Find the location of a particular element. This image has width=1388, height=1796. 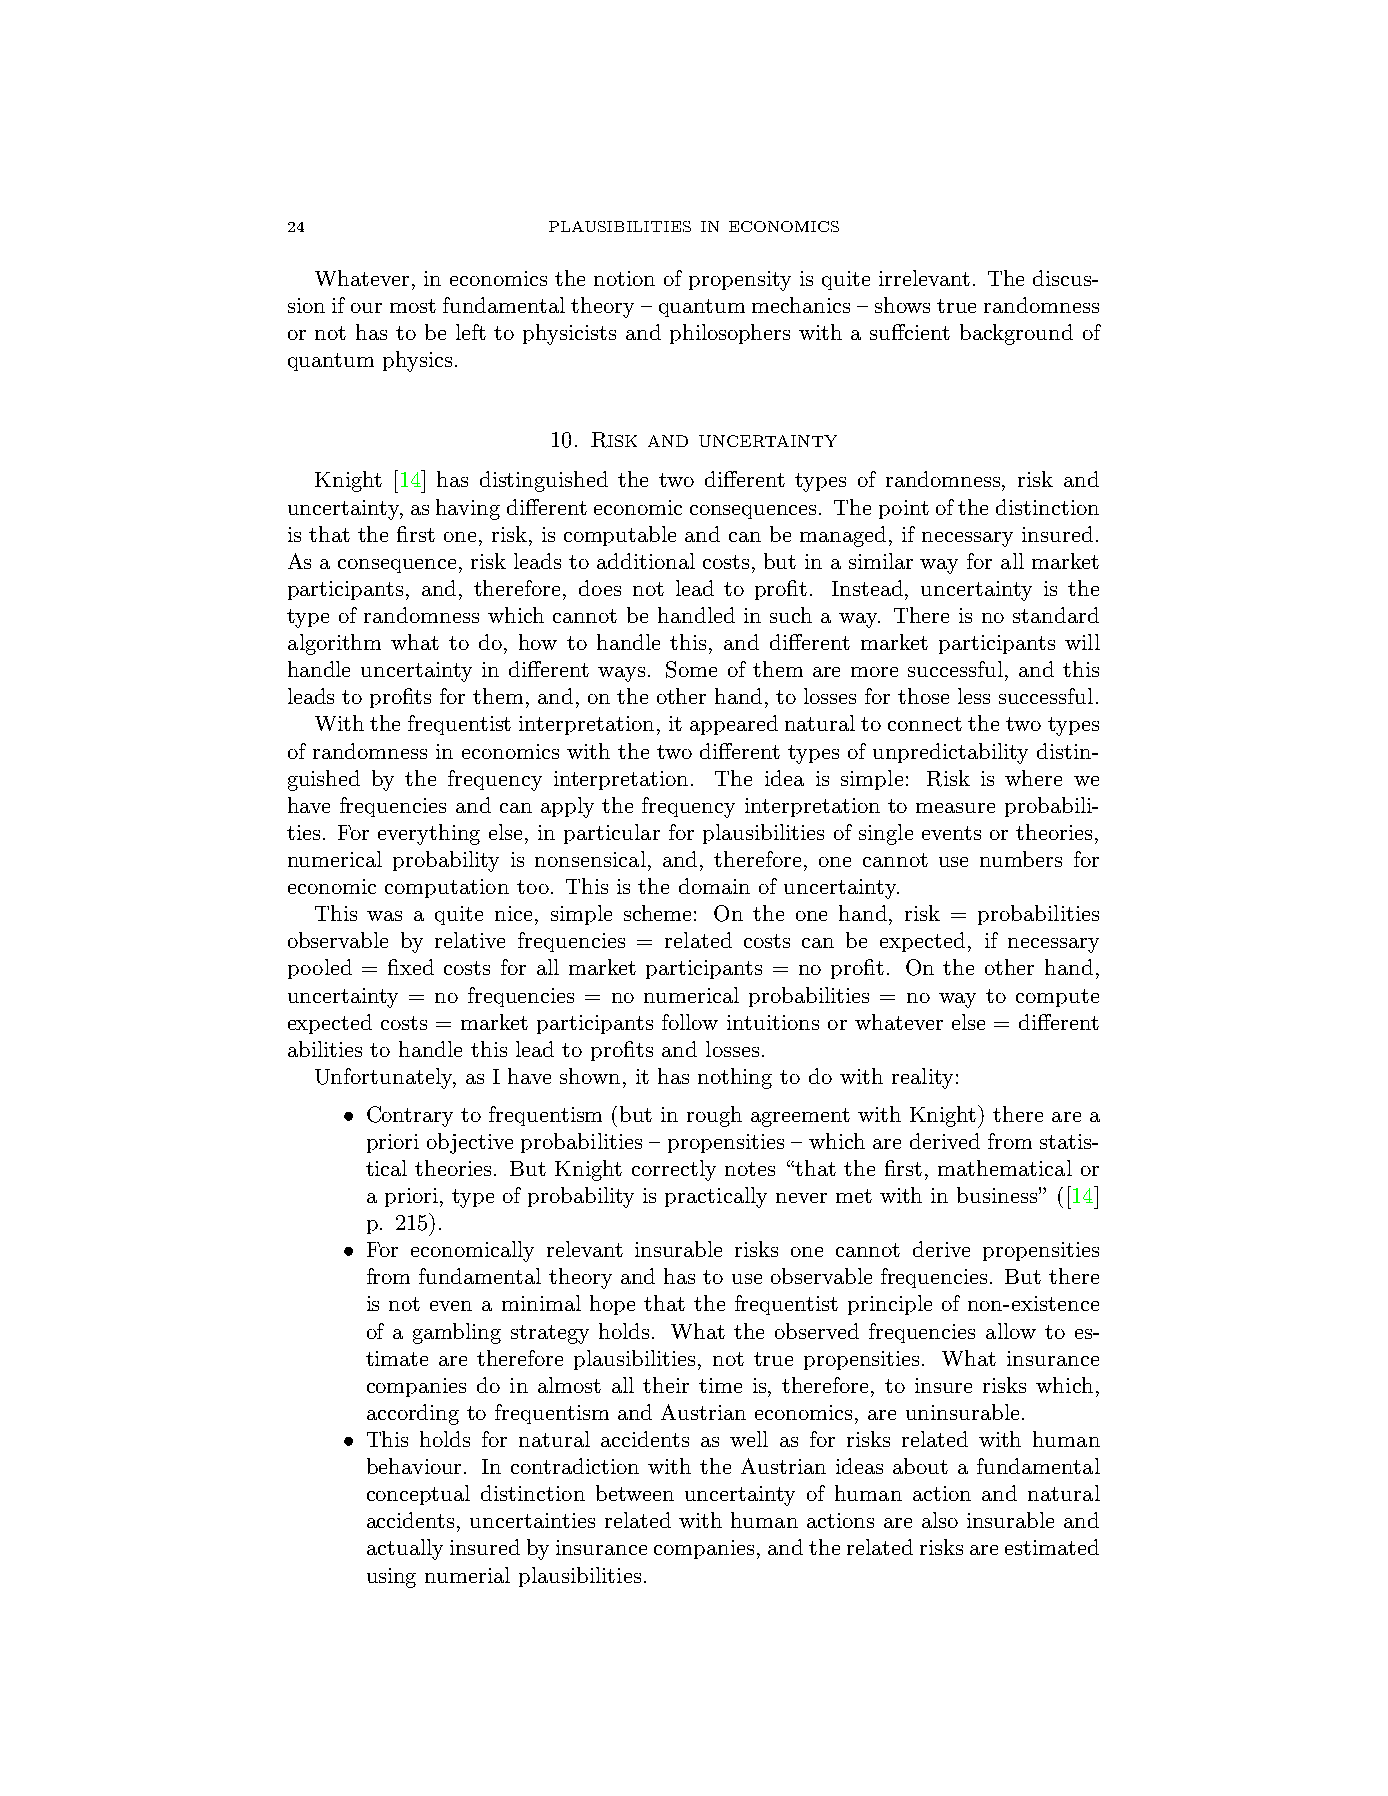

actually is located at coordinates (405, 1549).
